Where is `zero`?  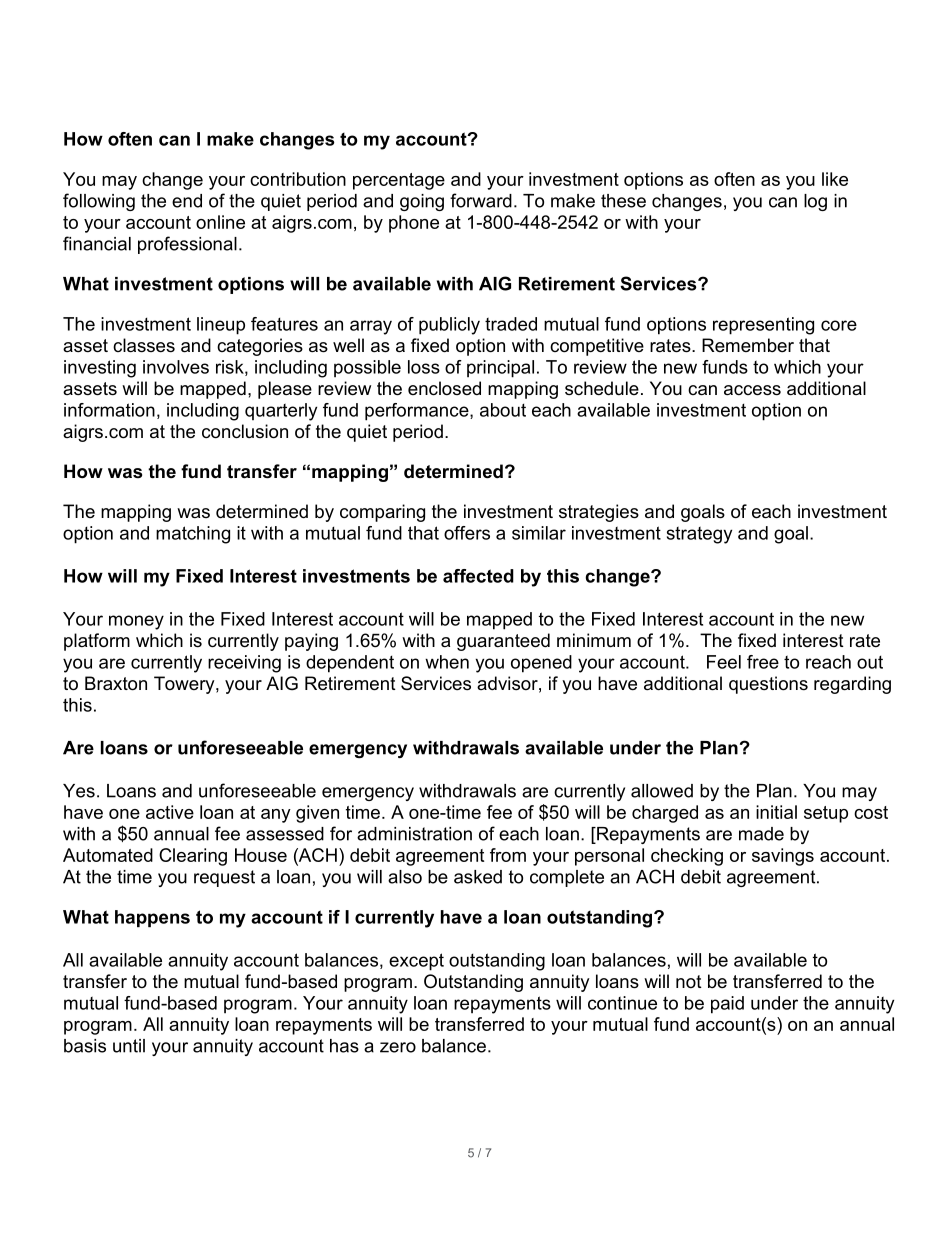 zero is located at coordinates (398, 1047).
